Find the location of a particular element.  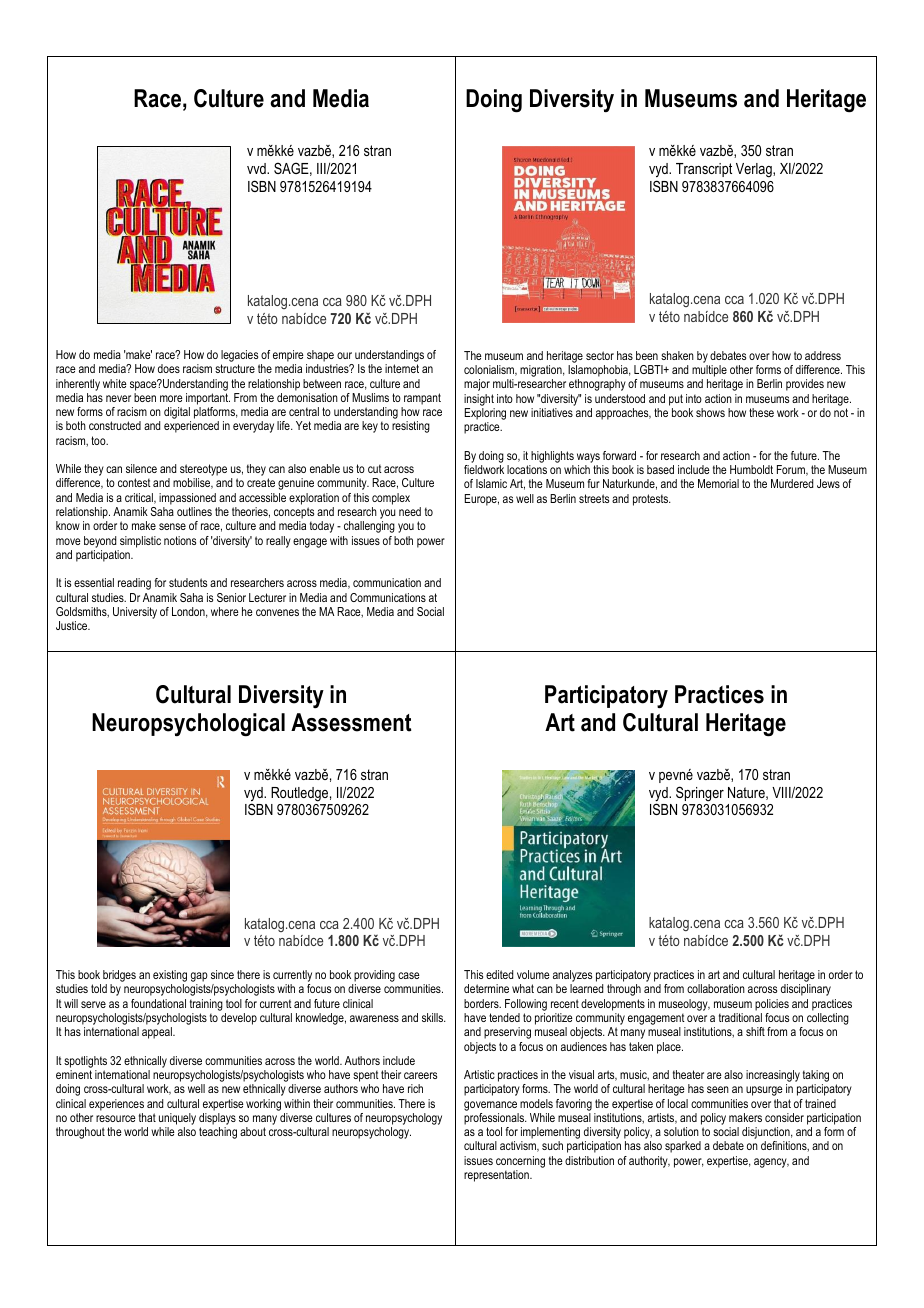

Memorial is located at coordinates (718, 483).
